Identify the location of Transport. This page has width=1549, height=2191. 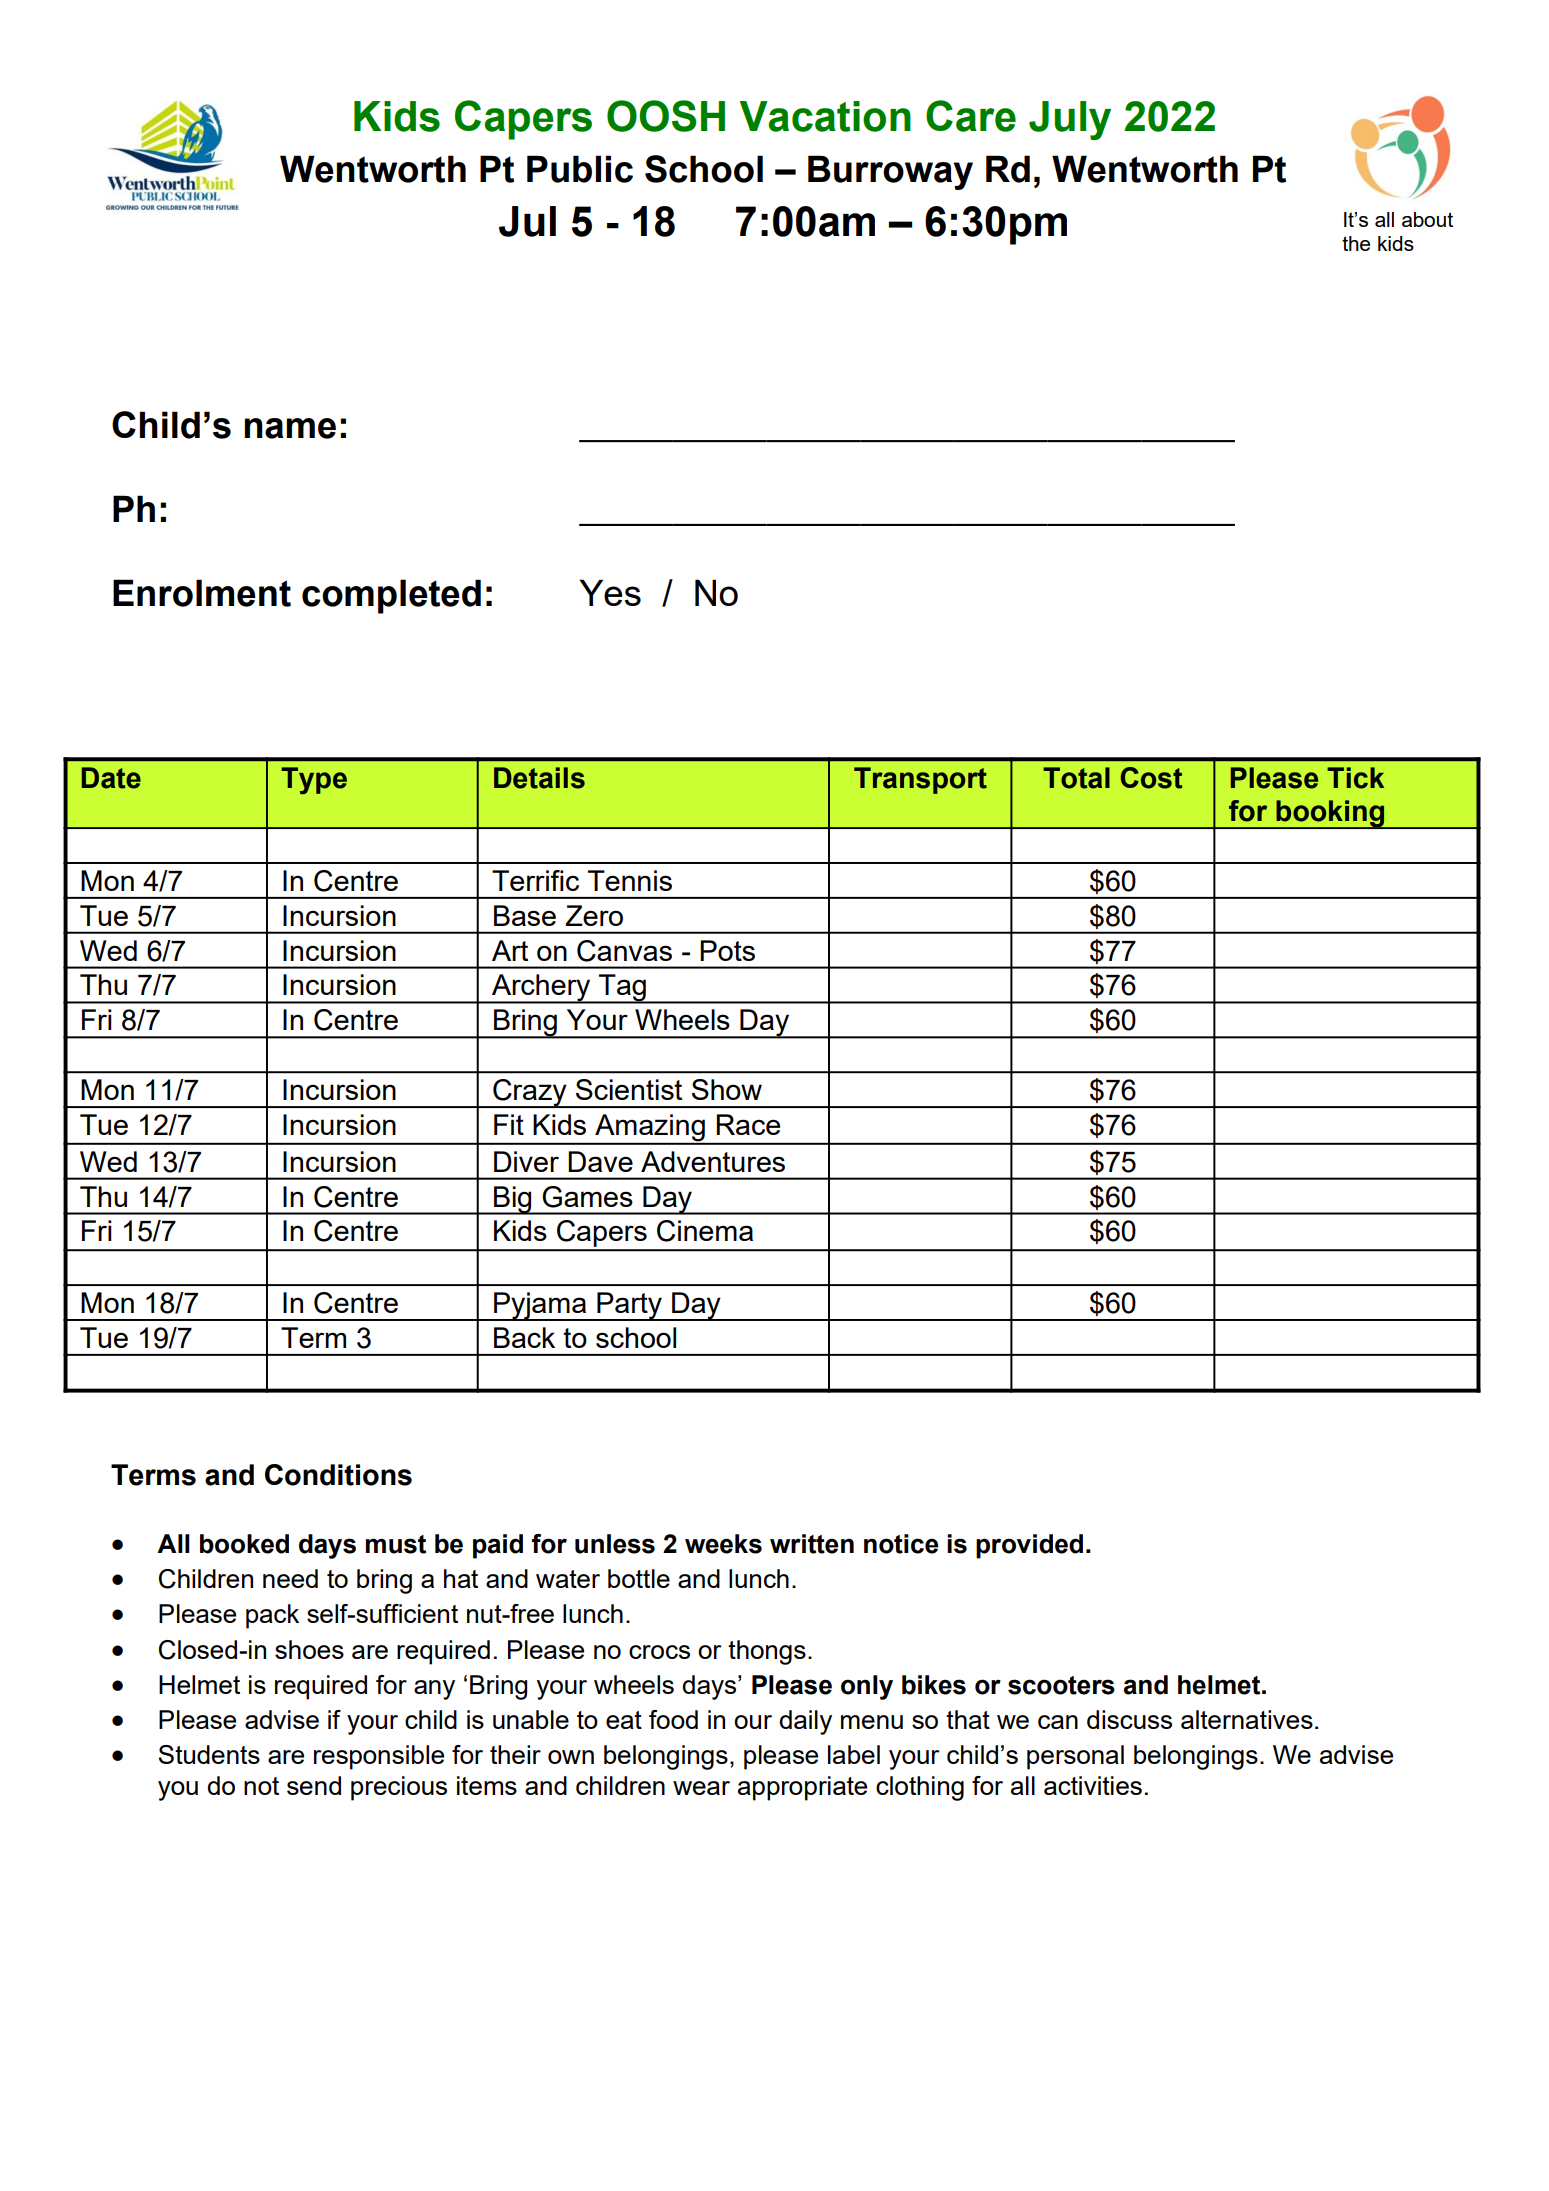
(920, 780).
